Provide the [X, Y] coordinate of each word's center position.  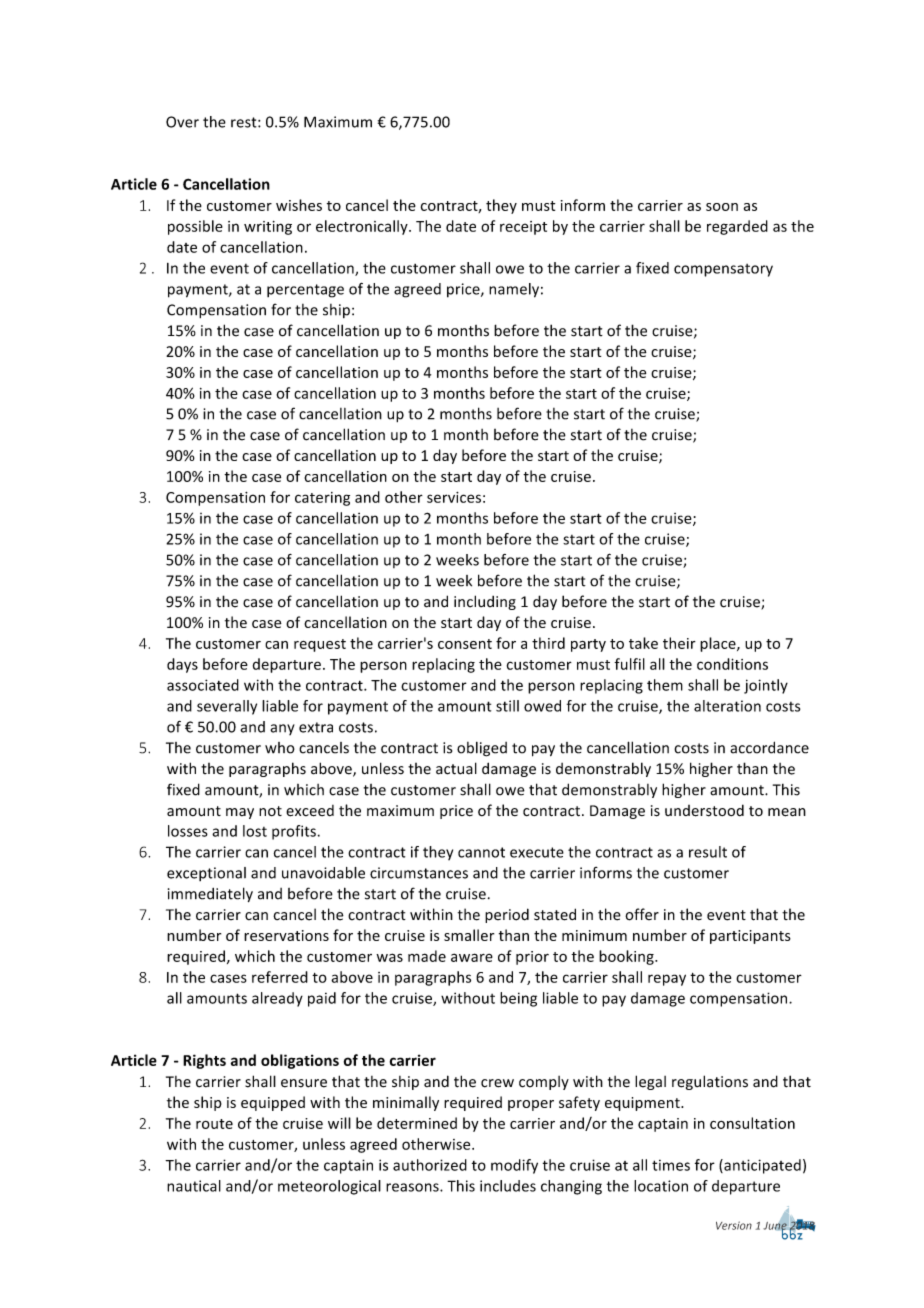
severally [227, 707]
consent [465, 644]
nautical [194, 1186]
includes [508, 1186]
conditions [732, 664]
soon [722, 207]
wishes [299, 205]
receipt [523, 228]
